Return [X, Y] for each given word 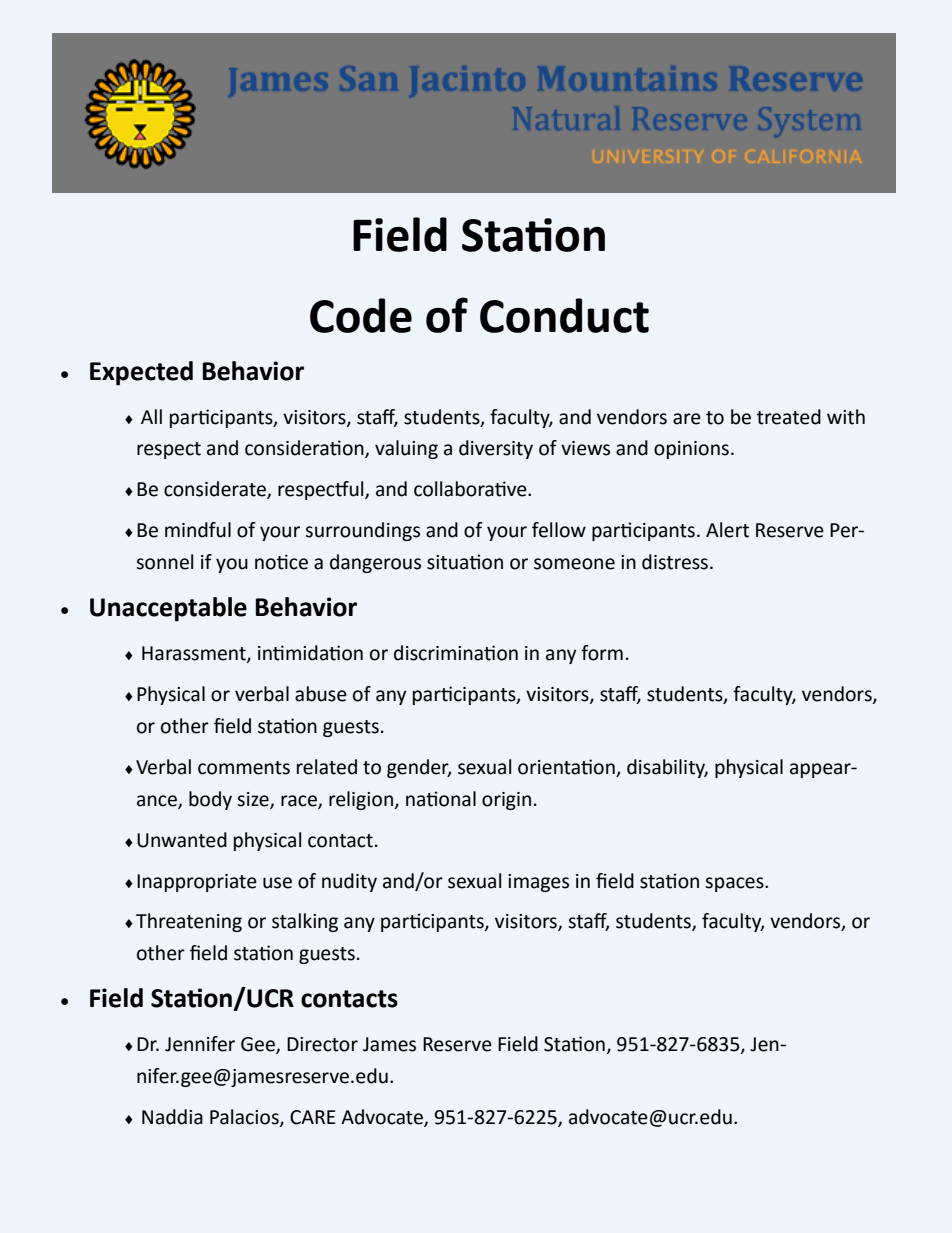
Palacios [245, 1118]
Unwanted [182, 840]
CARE [313, 1117]
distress [675, 562]
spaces [735, 884]
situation [465, 562]
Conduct [564, 315]
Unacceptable [168, 609]
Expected [141, 373]
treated [789, 417]
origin [506, 801]
